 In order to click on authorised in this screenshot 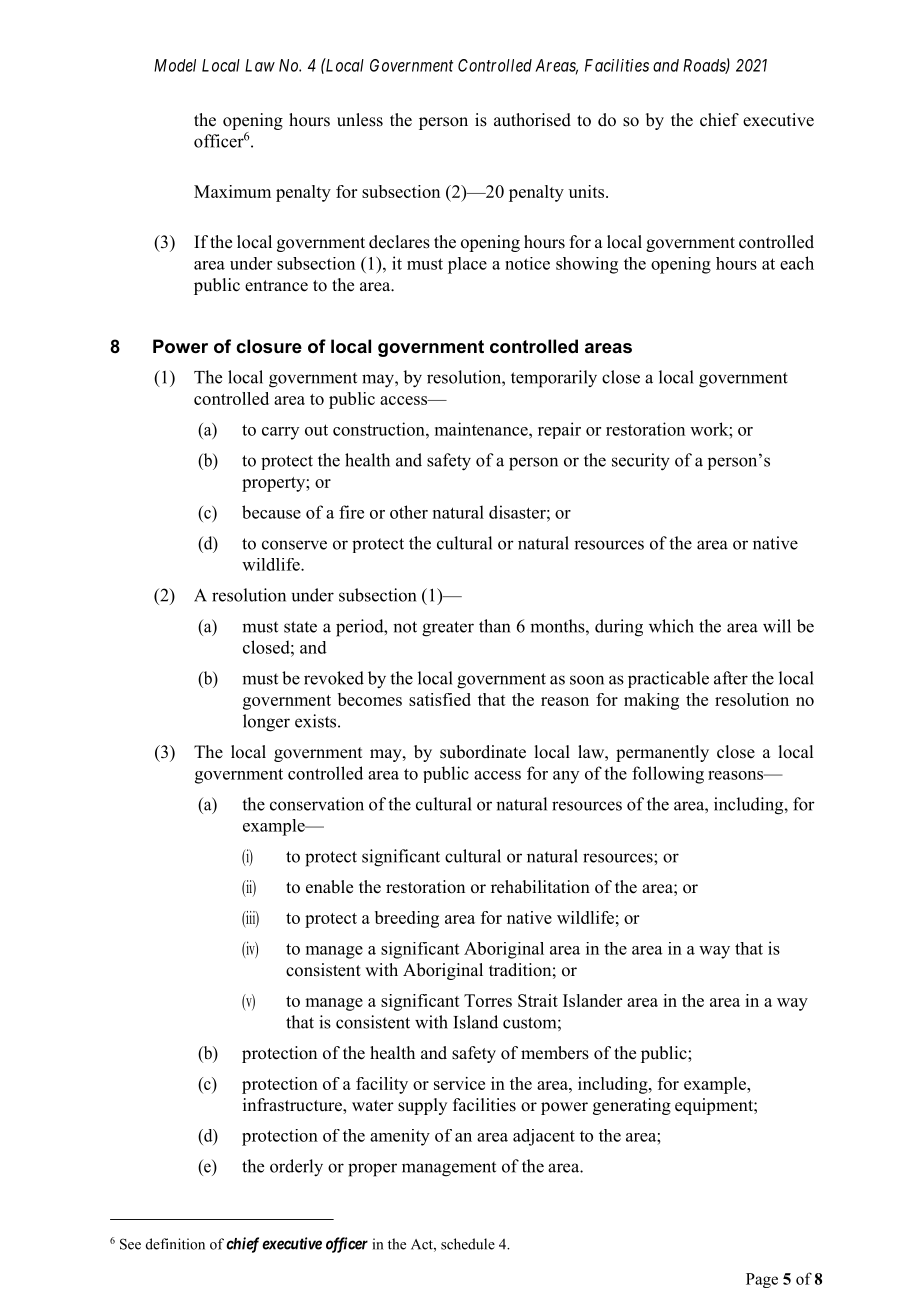, I will do `click(532, 120)`.
